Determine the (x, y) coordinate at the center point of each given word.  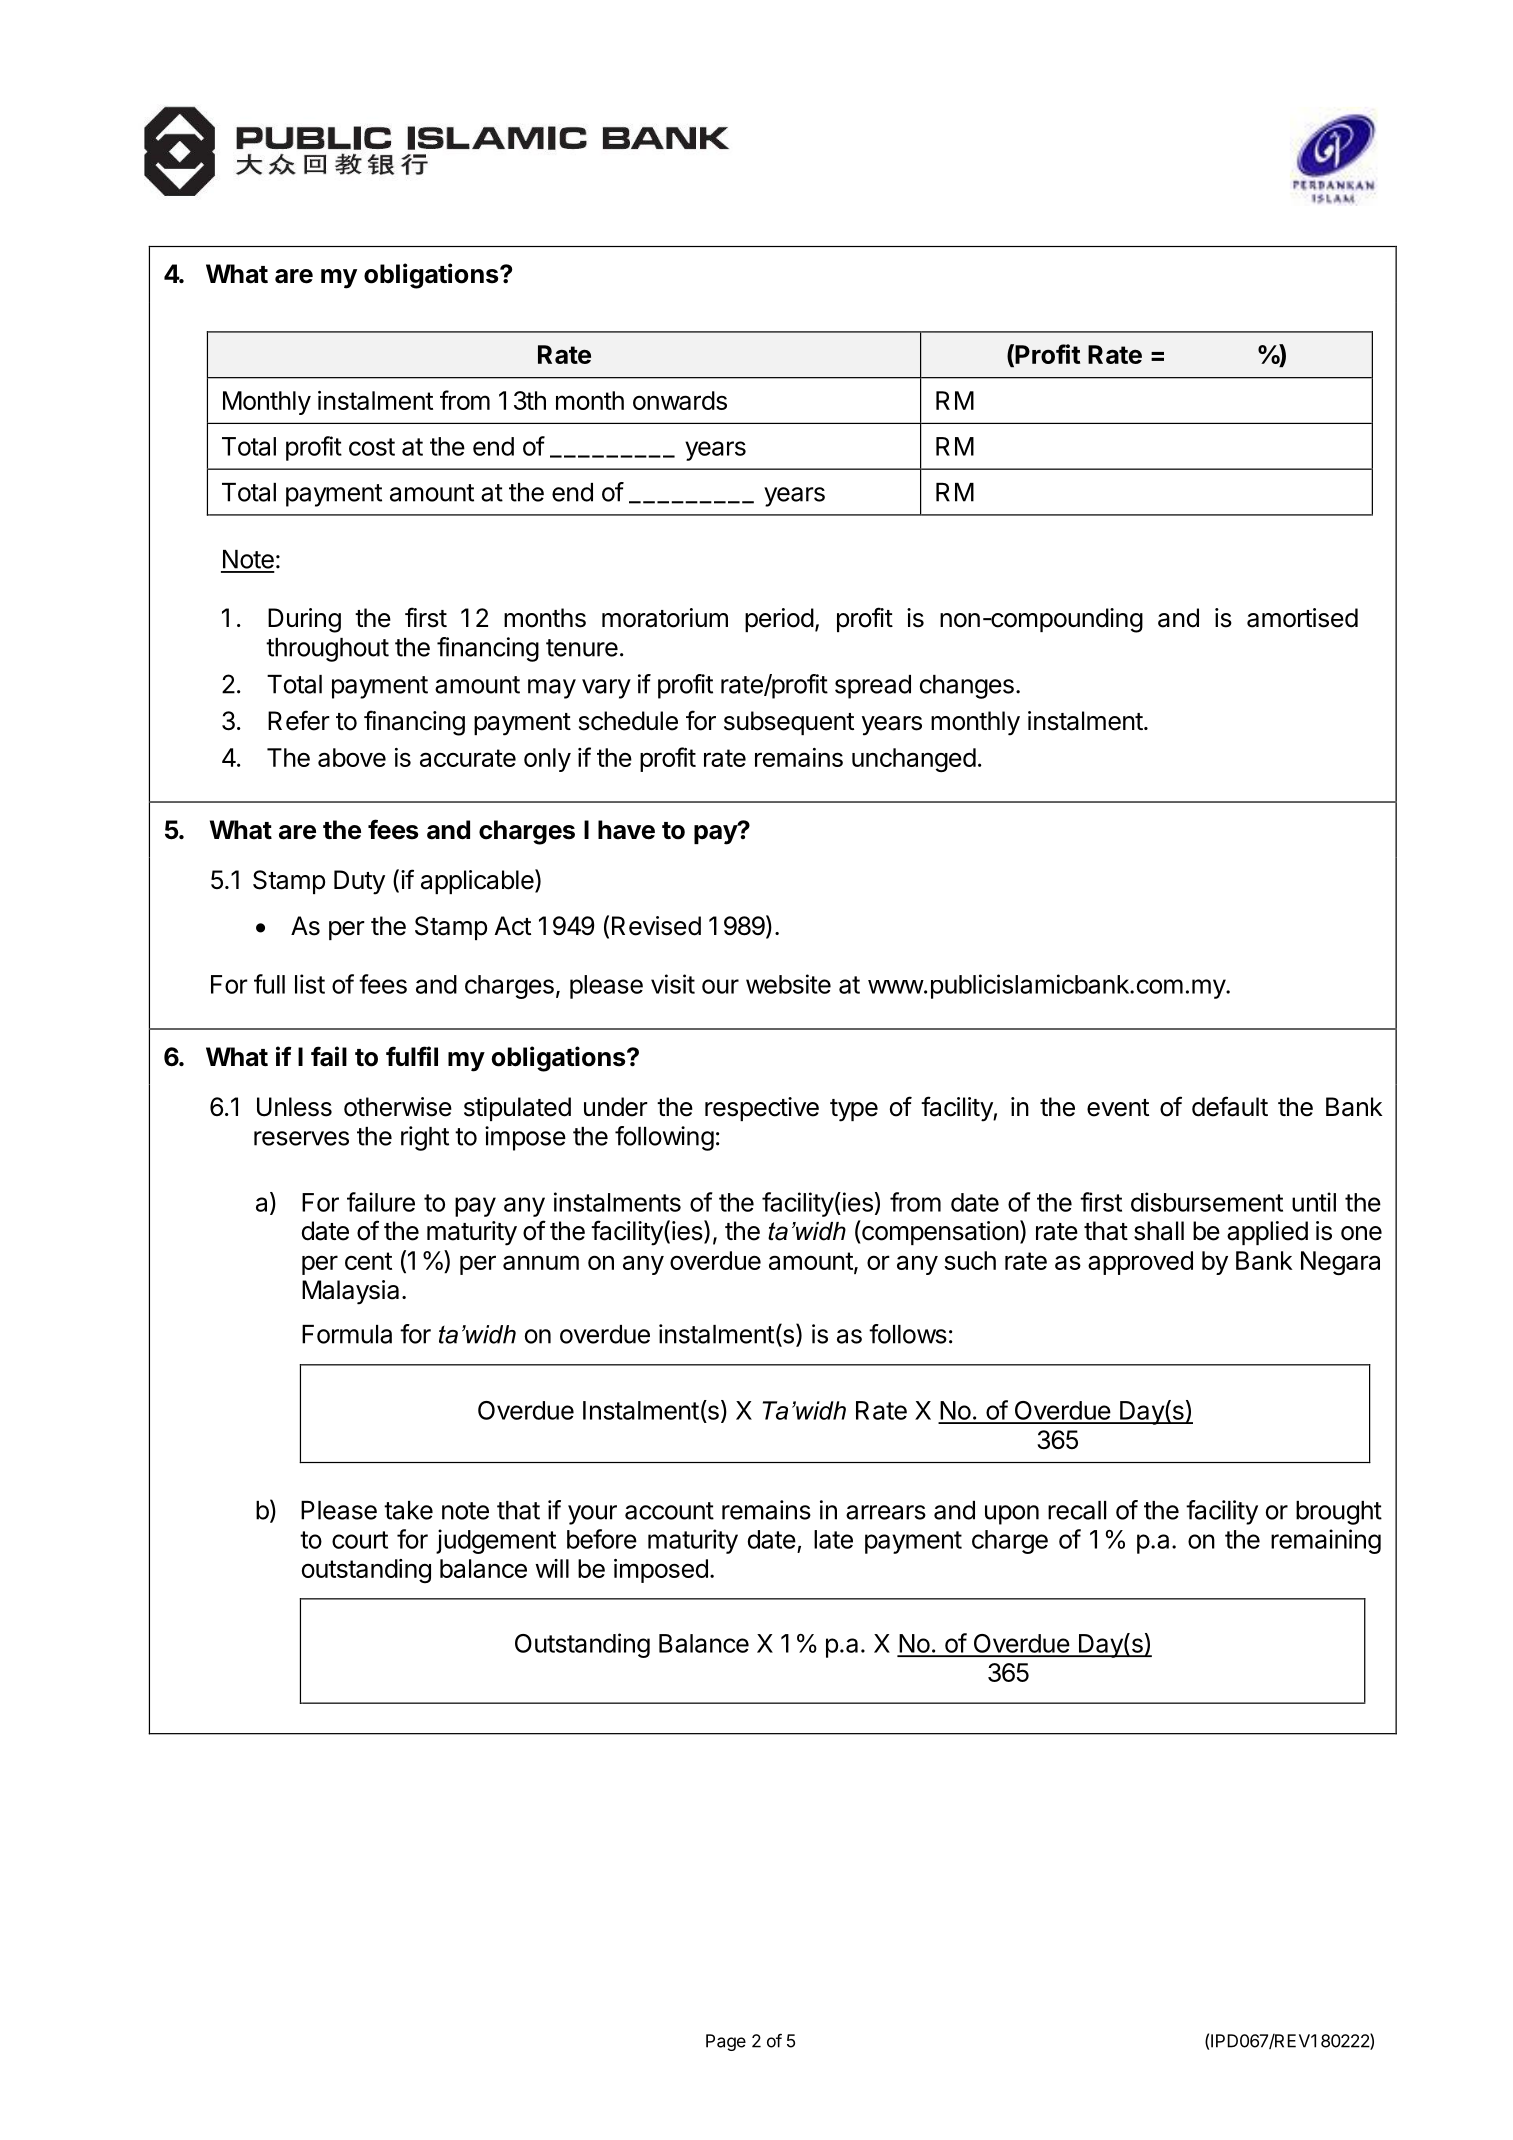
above (352, 757)
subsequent (789, 723)
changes (967, 687)
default (1230, 1106)
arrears (886, 1512)
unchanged (914, 760)
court (360, 1540)
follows (908, 1334)
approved (1140, 1263)
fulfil (412, 1056)
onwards (680, 400)
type (854, 1110)
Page (726, 2042)
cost (372, 447)
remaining (1326, 1541)
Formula (347, 1334)
